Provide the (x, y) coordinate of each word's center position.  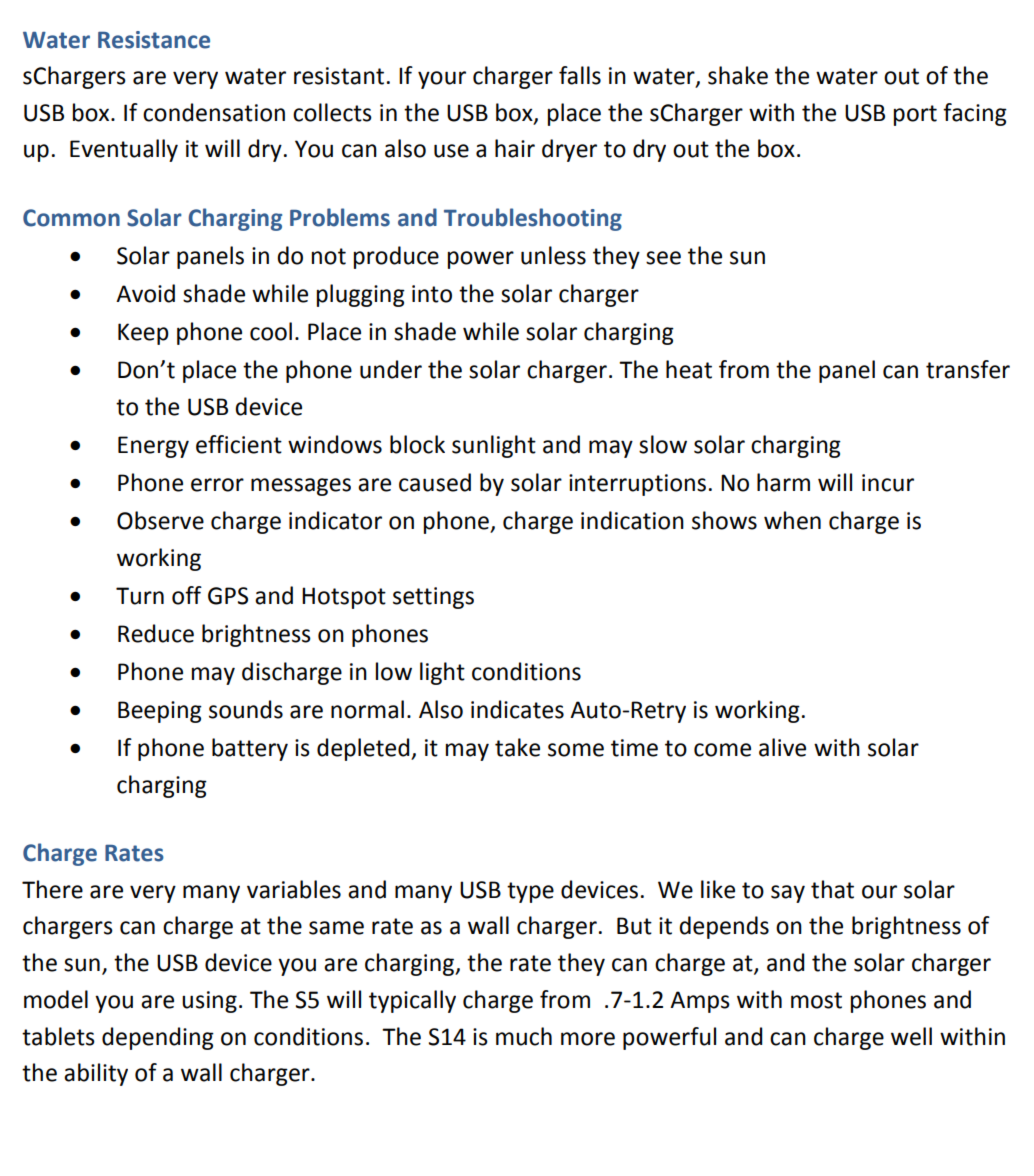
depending (158, 1038)
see (663, 258)
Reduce (156, 633)
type (530, 892)
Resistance (154, 40)
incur (888, 483)
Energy (153, 447)
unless (553, 255)
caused (435, 482)
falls (580, 75)
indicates (517, 709)
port (915, 115)
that (832, 889)
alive (782, 747)
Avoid (145, 293)
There (52, 889)
